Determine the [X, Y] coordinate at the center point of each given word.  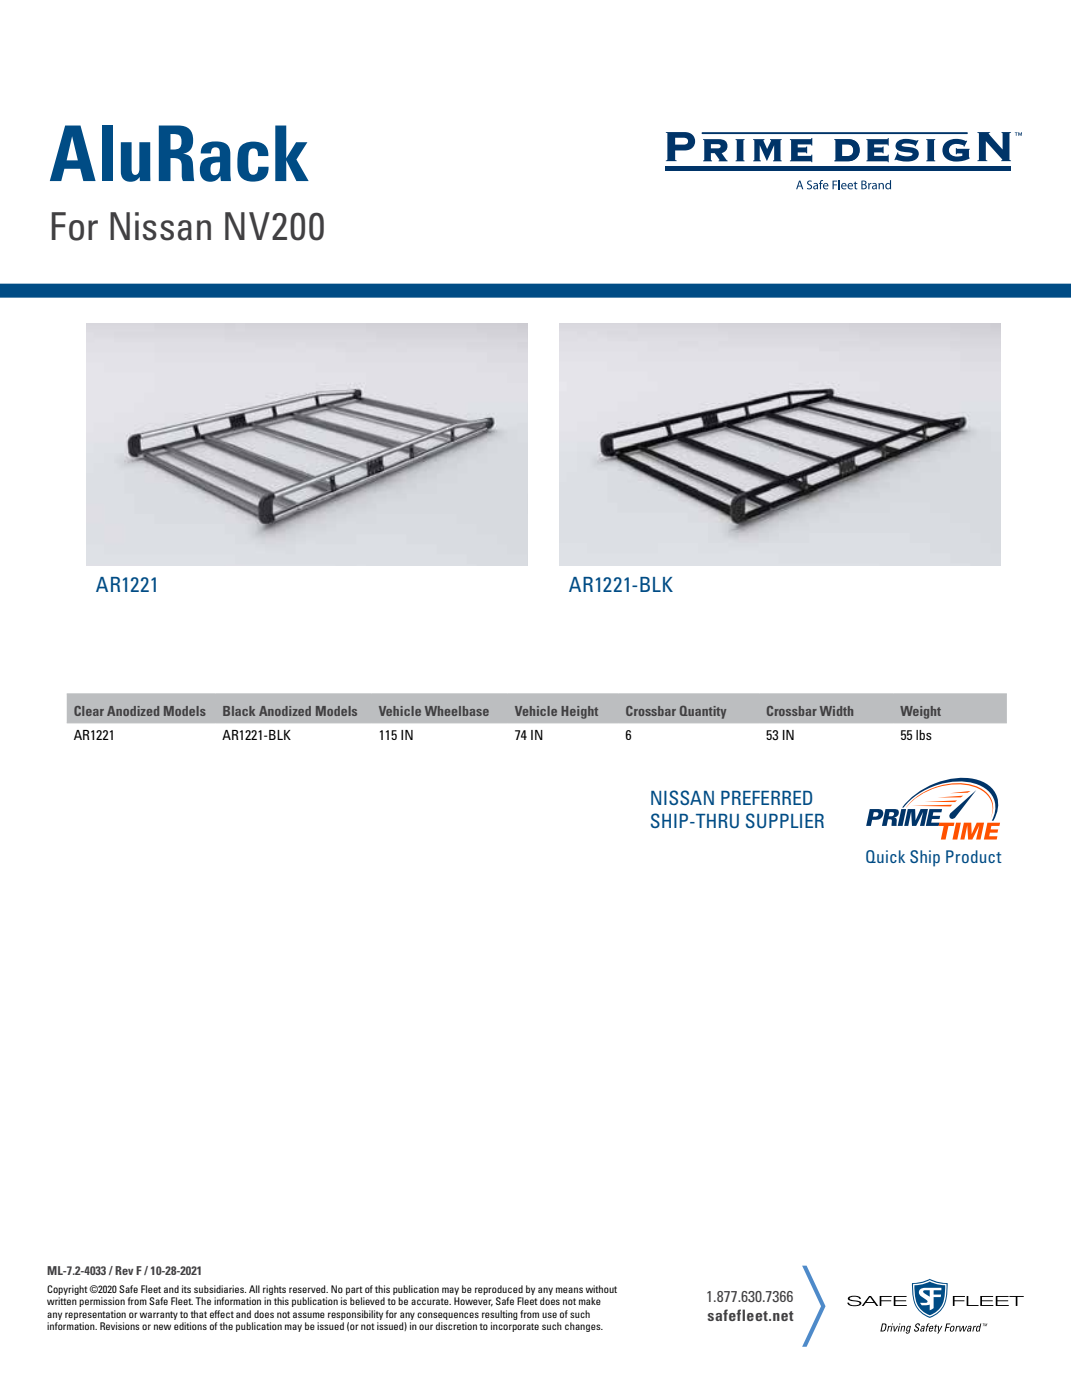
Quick [885, 856]
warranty [159, 1315]
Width [836, 711]
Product [974, 856]
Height [579, 712]
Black [239, 711]
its [186, 1289]
